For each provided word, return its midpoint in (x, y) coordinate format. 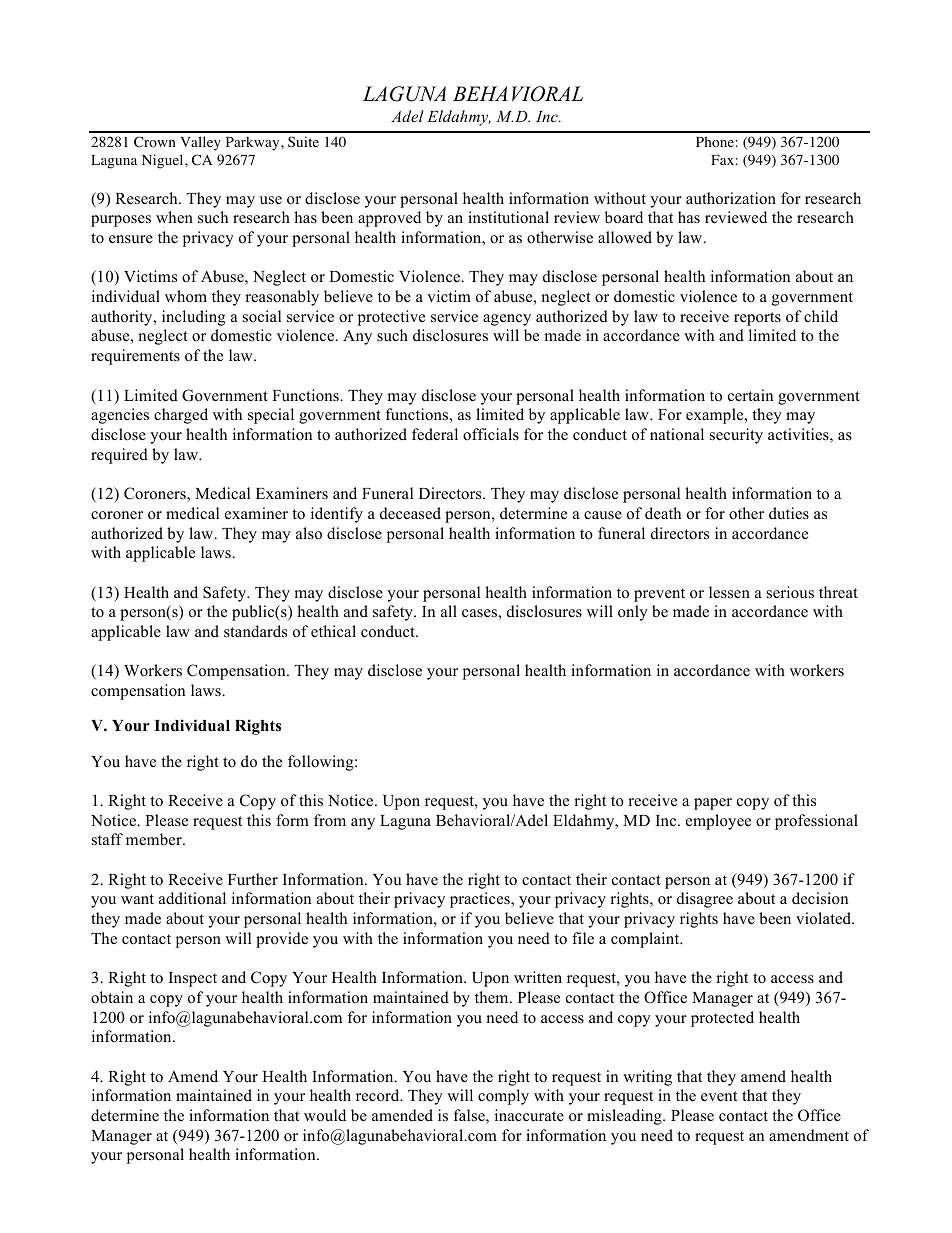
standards (255, 631)
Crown (155, 142)
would (325, 1115)
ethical (333, 631)
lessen (729, 592)
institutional (508, 217)
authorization (731, 198)
